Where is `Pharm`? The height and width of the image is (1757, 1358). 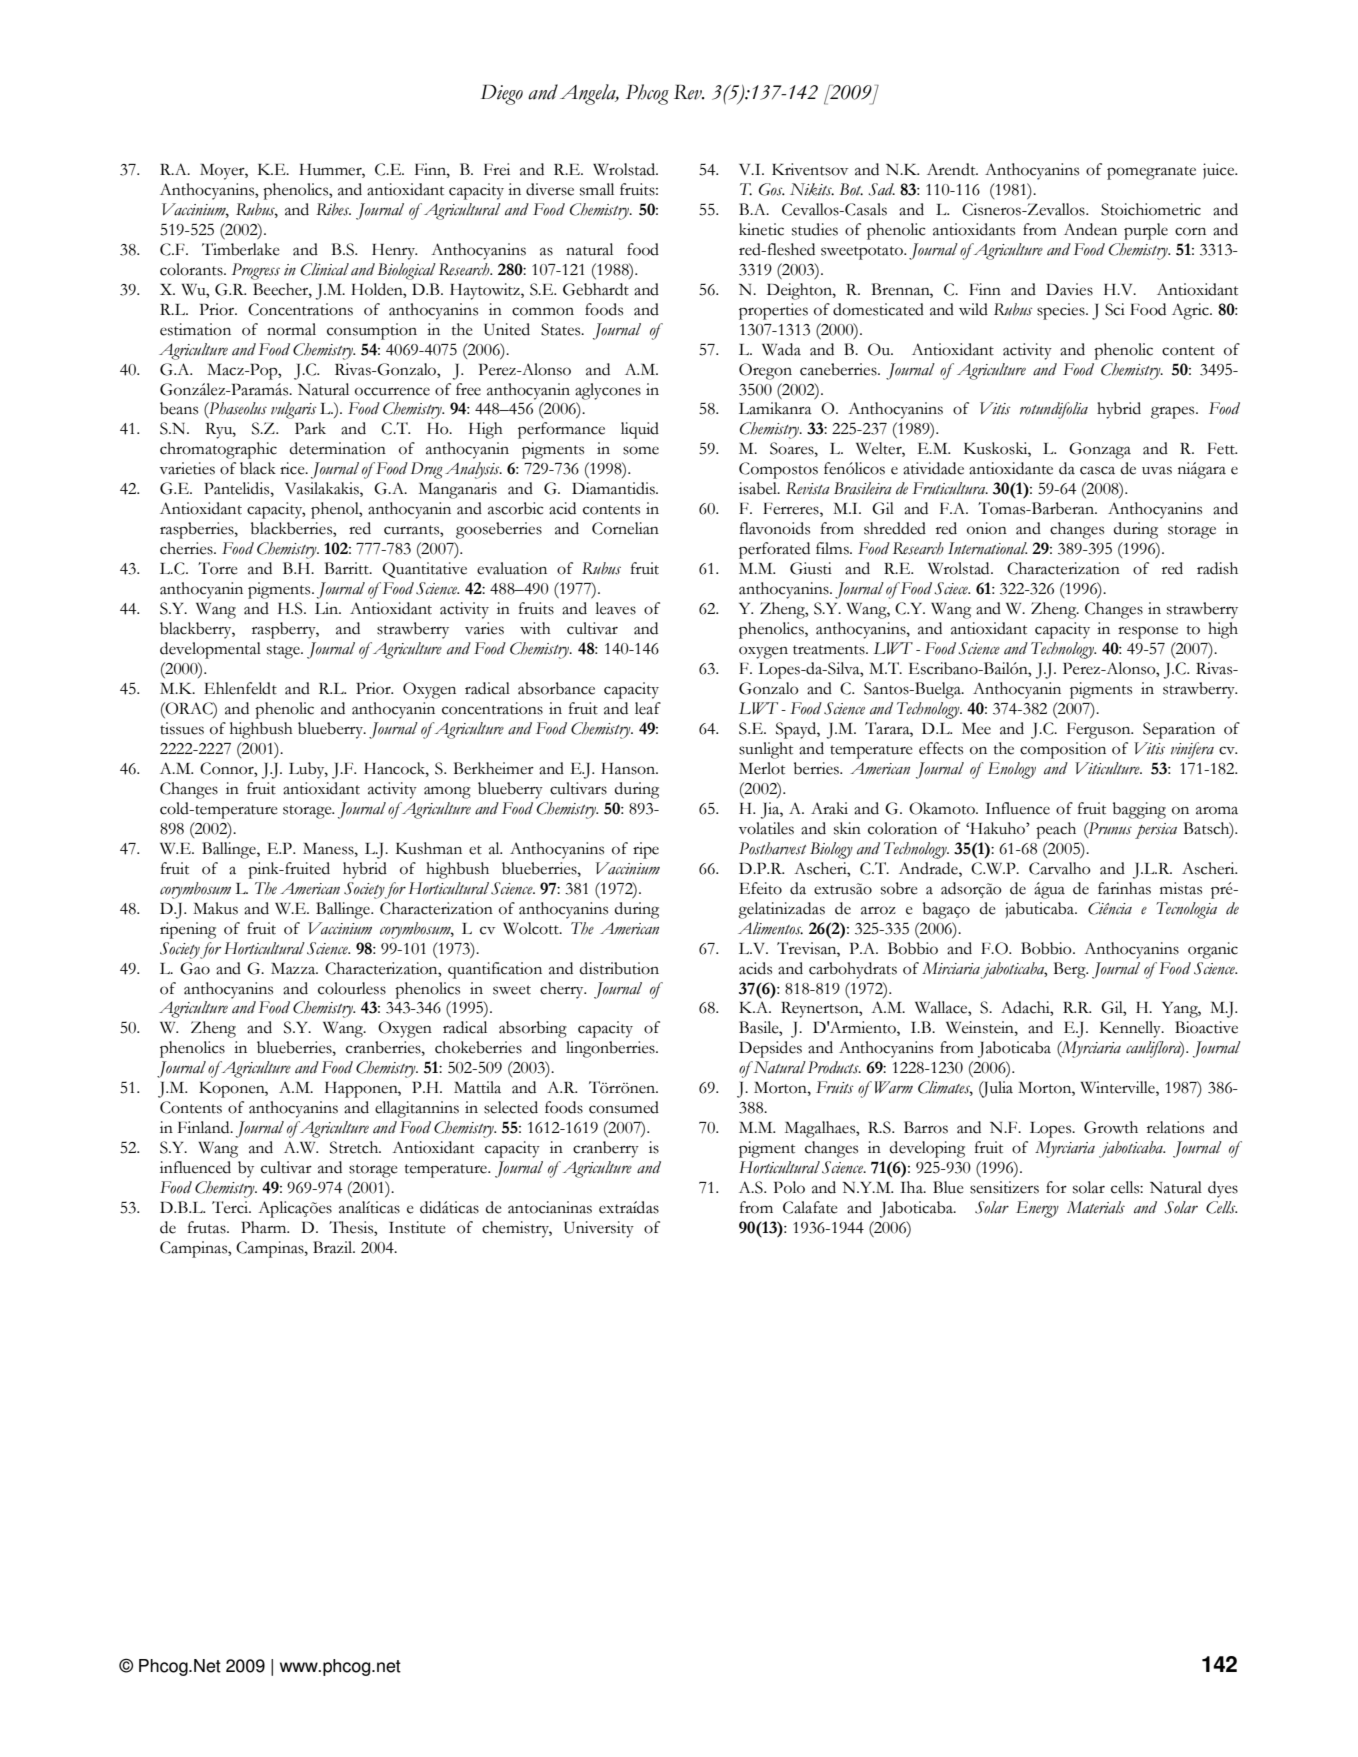 Pharm is located at coordinates (265, 1227).
